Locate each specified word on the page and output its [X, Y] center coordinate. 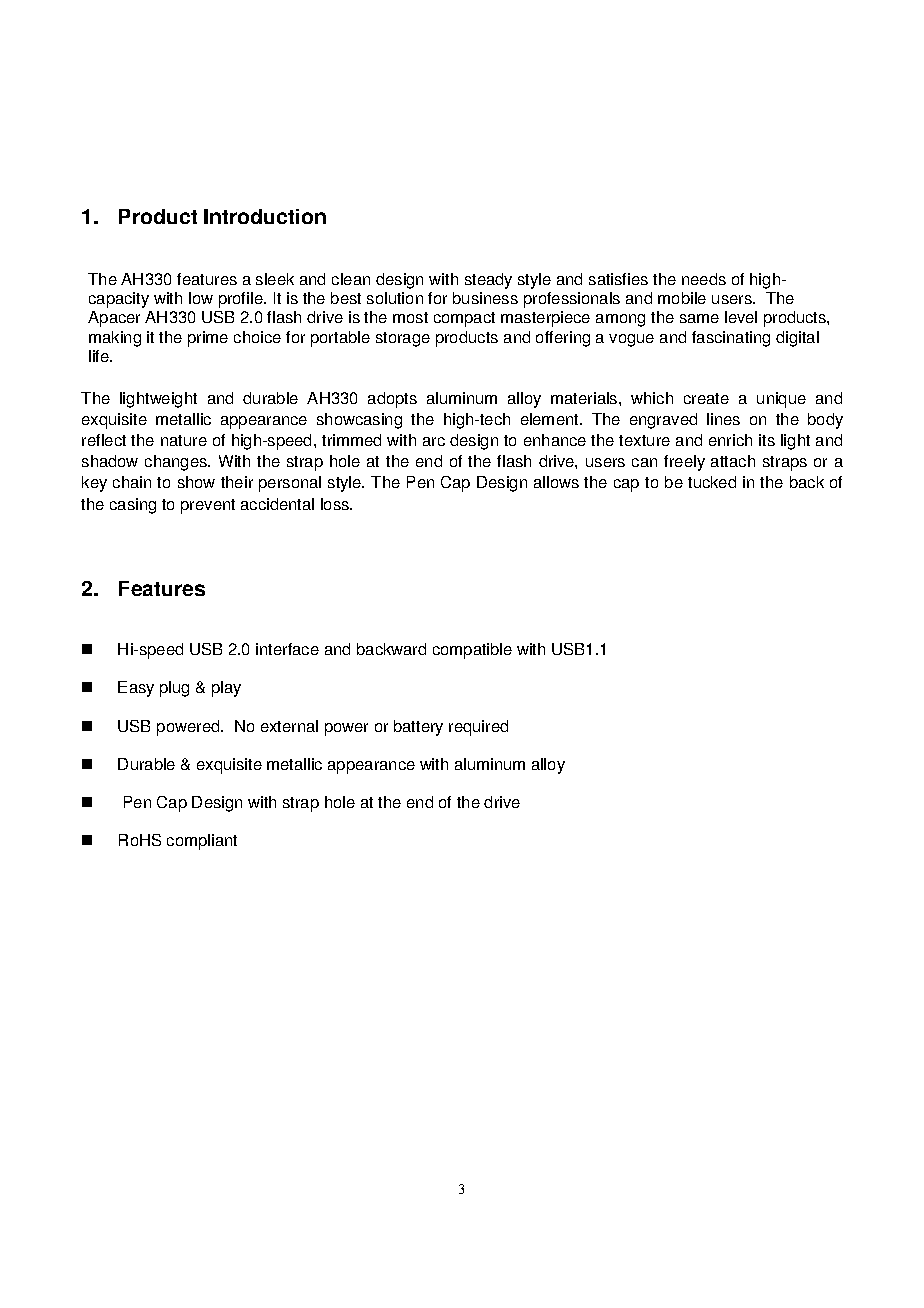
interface [287, 649]
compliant [202, 842]
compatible [472, 651]
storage [403, 339]
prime [208, 339]
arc [434, 441]
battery [418, 728]
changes [177, 463]
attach [733, 461]
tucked [712, 482]
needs [704, 279]
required [478, 728]
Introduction [265, 216]
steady [488, 281]
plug [174, 689]
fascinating [731, 339]
